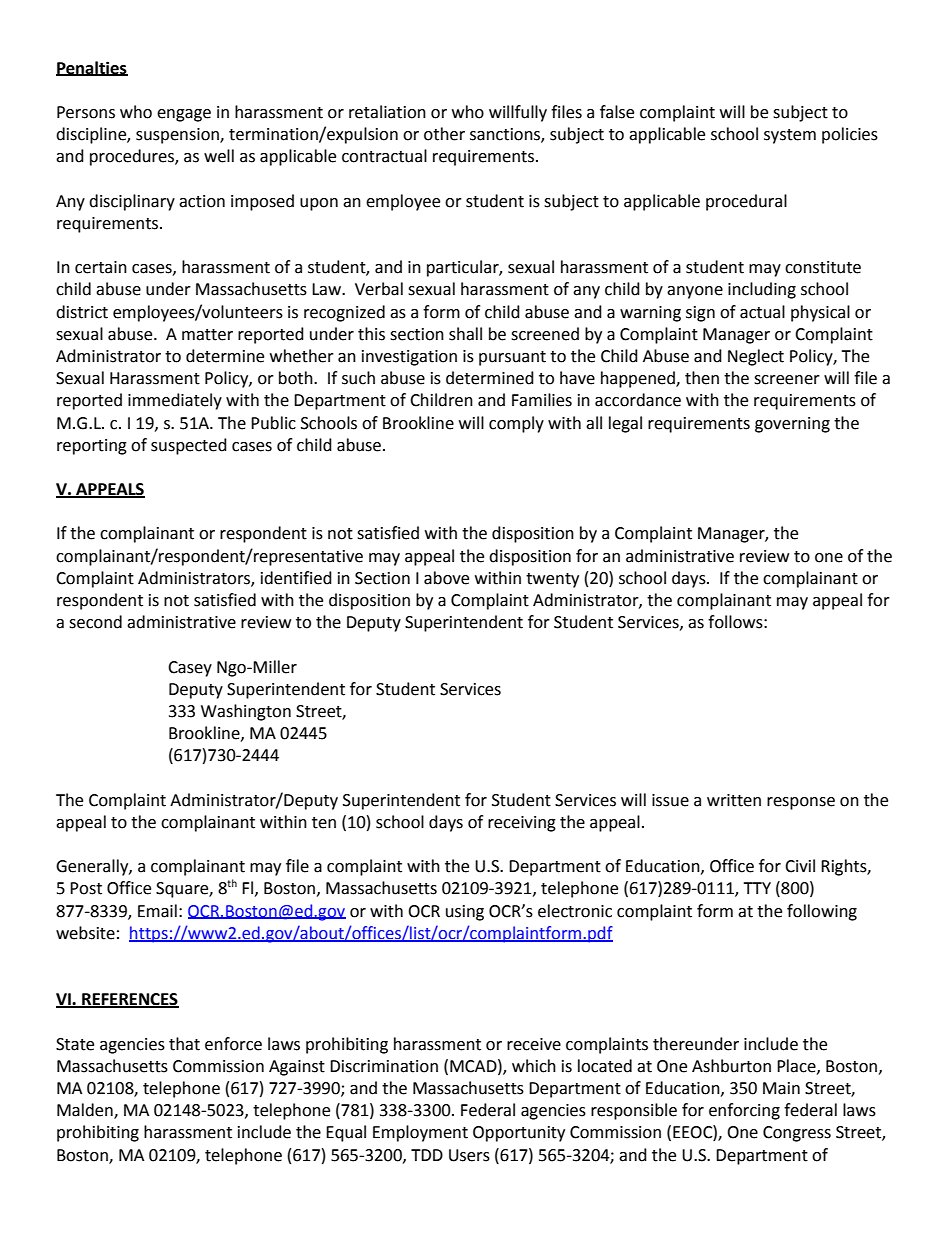 This screenshot has height=1233, width=952. Describe the element at coordinates (86, 1111) in the screenshot. I see `Malden` at that location.
